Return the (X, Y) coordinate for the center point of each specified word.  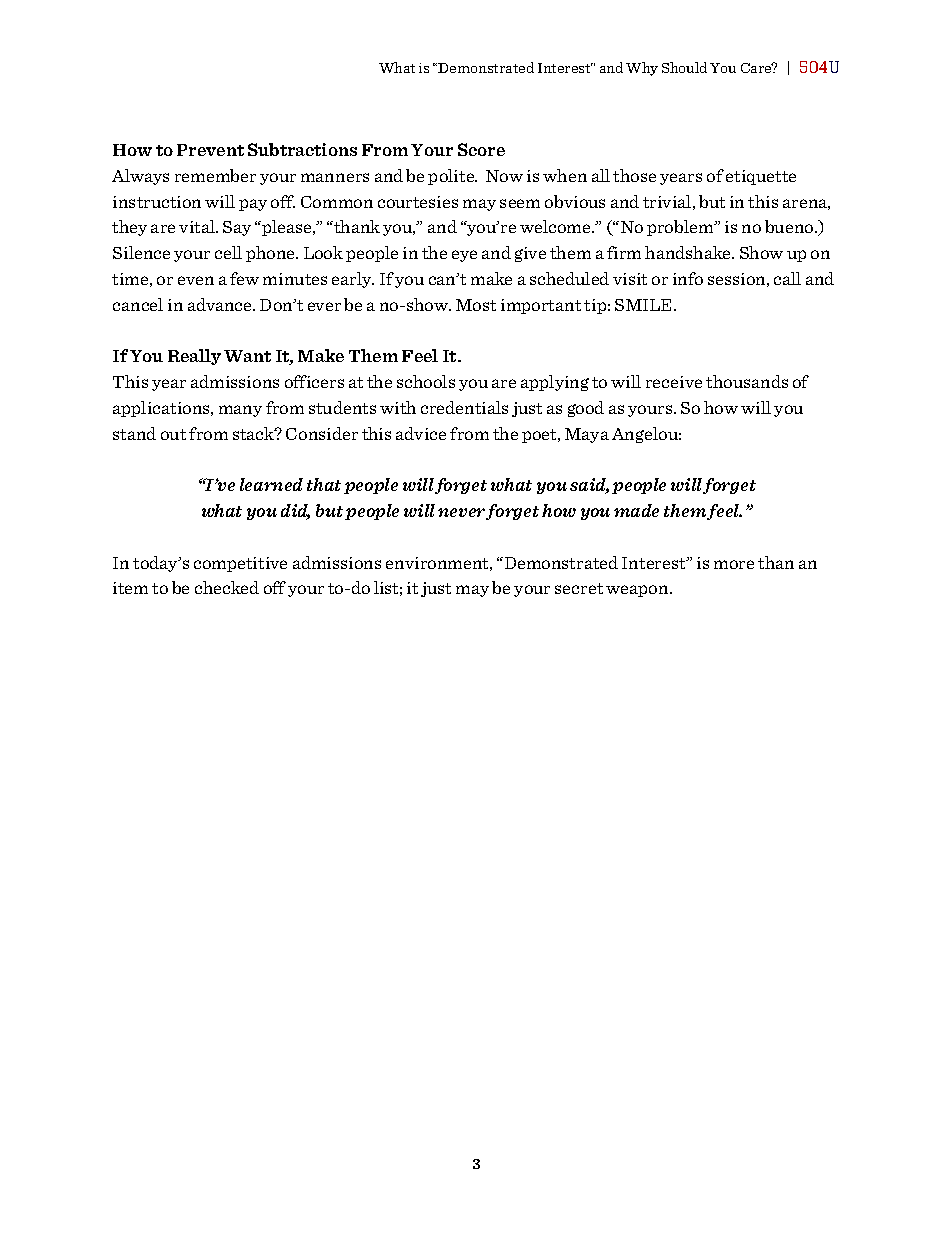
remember (215, 175)
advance (221, 304)
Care (757, 67)
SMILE (645, 305)
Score (481, 149)
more (734, 564)
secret (579, 588)
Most (476, 305)
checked (227, 587)
